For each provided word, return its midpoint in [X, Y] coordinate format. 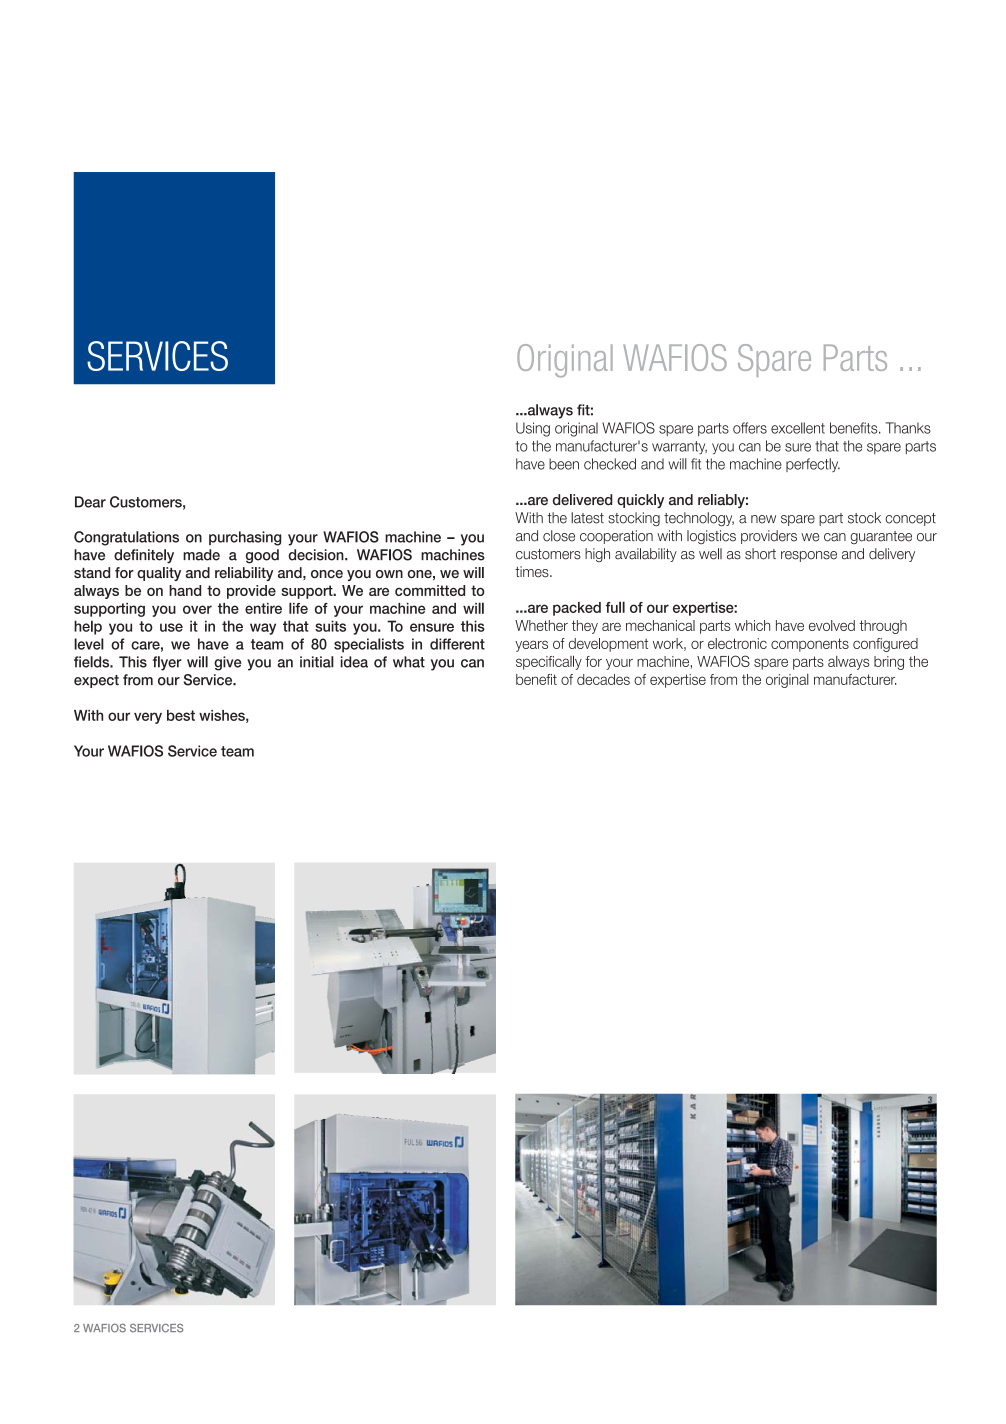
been [564, 464]
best [181, 715]
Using [533, 429]
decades [603, 679]
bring [889, 663]
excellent [798, 428]
